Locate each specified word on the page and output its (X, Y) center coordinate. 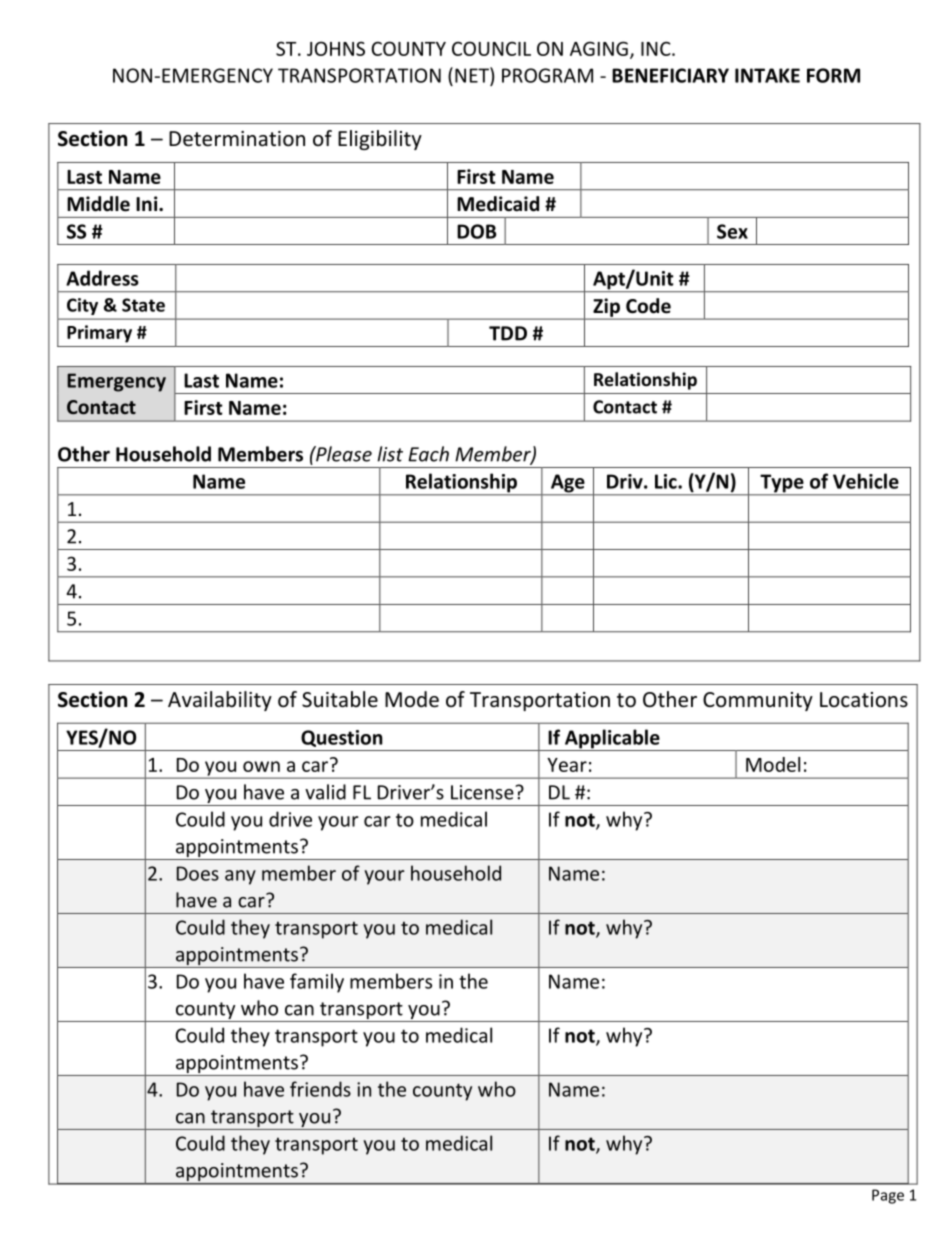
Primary (99, 334)
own (261, 766)
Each (428, 454)
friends (320, 1089)
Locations (864, 700)
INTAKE (767, 75)
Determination (237, 139)
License (483, 792)
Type (782, 484)
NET (473, 75)
